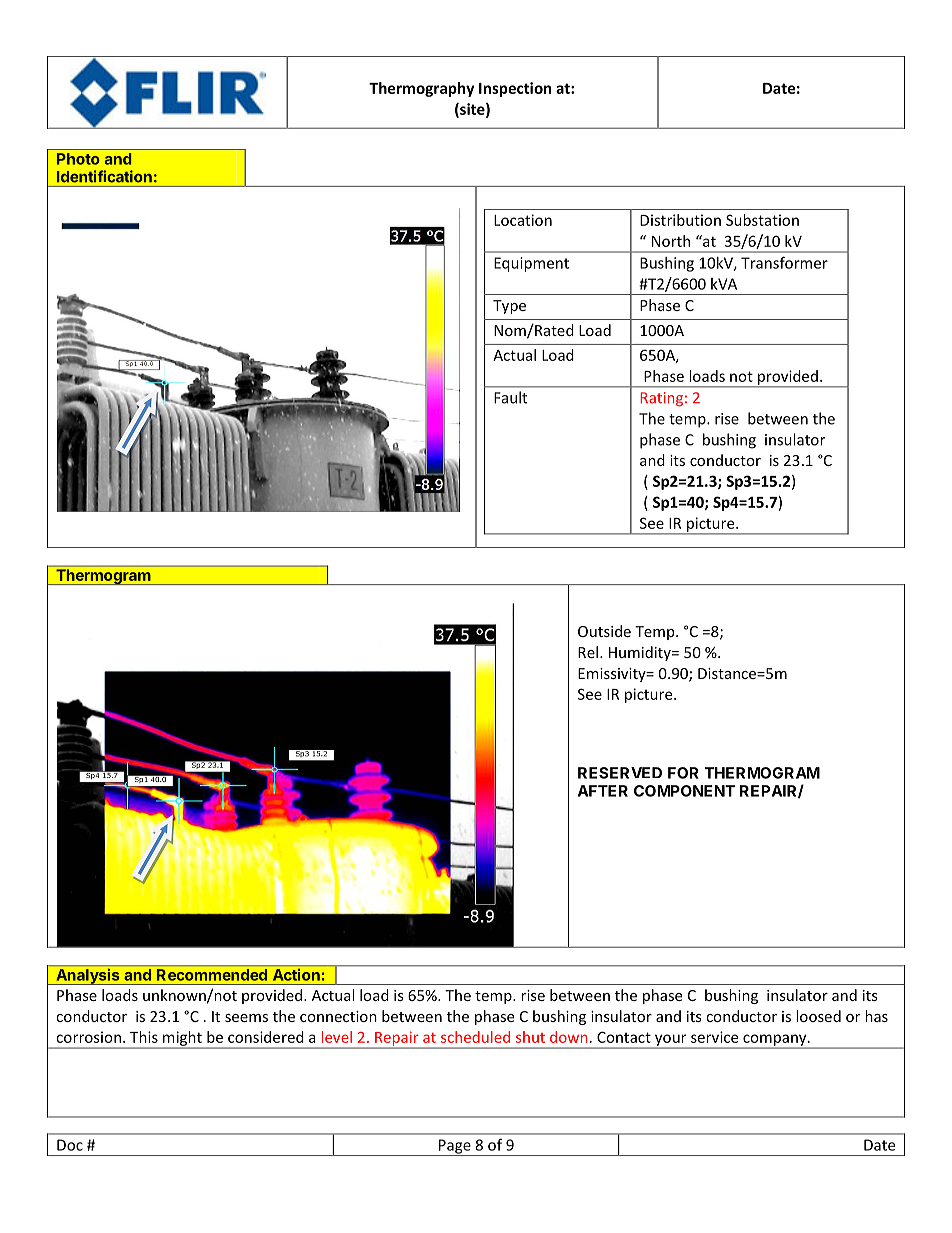 The height and width of the page is (1233, 952). I want to click on Doc, so click(70, 1145).
